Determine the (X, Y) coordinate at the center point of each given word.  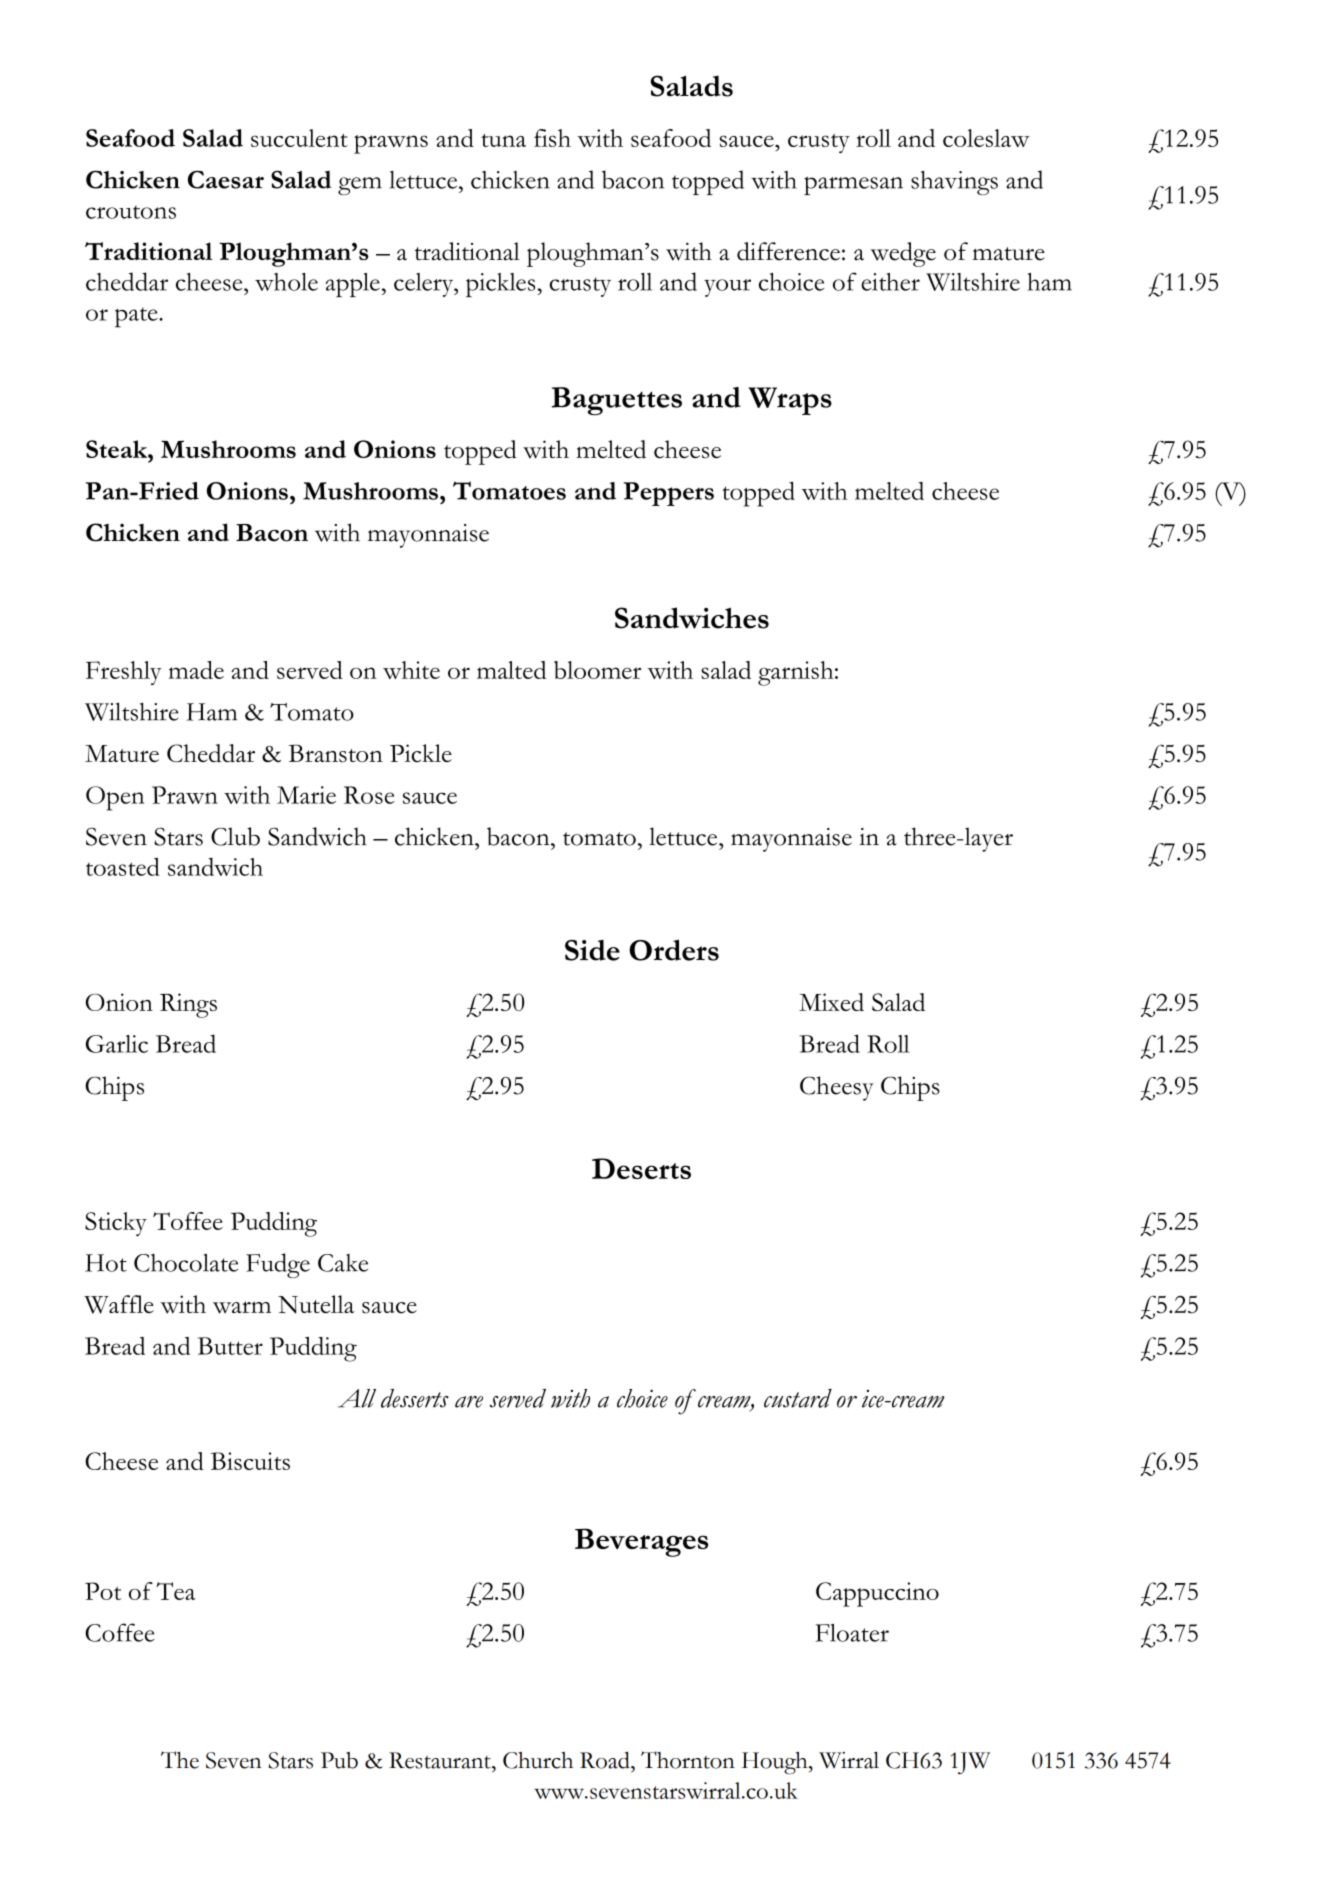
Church (538, 1760)
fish (552, 138)
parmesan (853, 185)
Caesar (226, 179)
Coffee (120, 1632)
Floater (852, 1633)
